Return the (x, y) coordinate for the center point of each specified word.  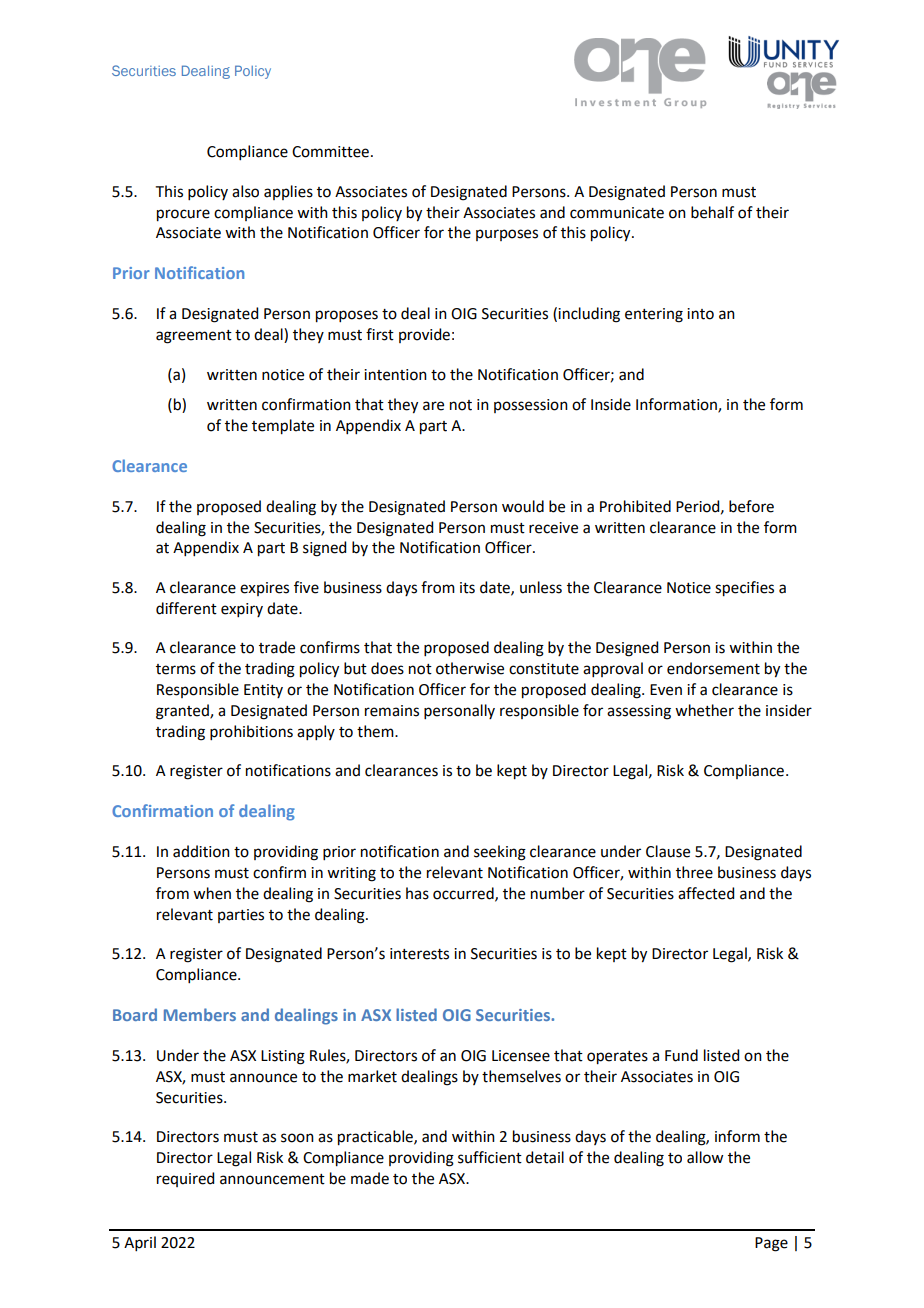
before (751, 506)
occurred (464, 894)
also (245, 191)
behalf (712, 212)
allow (705, 1157)
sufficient (490, 1157)
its (467, 588)
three (694, 872)
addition (201, 851)
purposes (507, 235)
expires (264, 589)
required (185, 1179)
